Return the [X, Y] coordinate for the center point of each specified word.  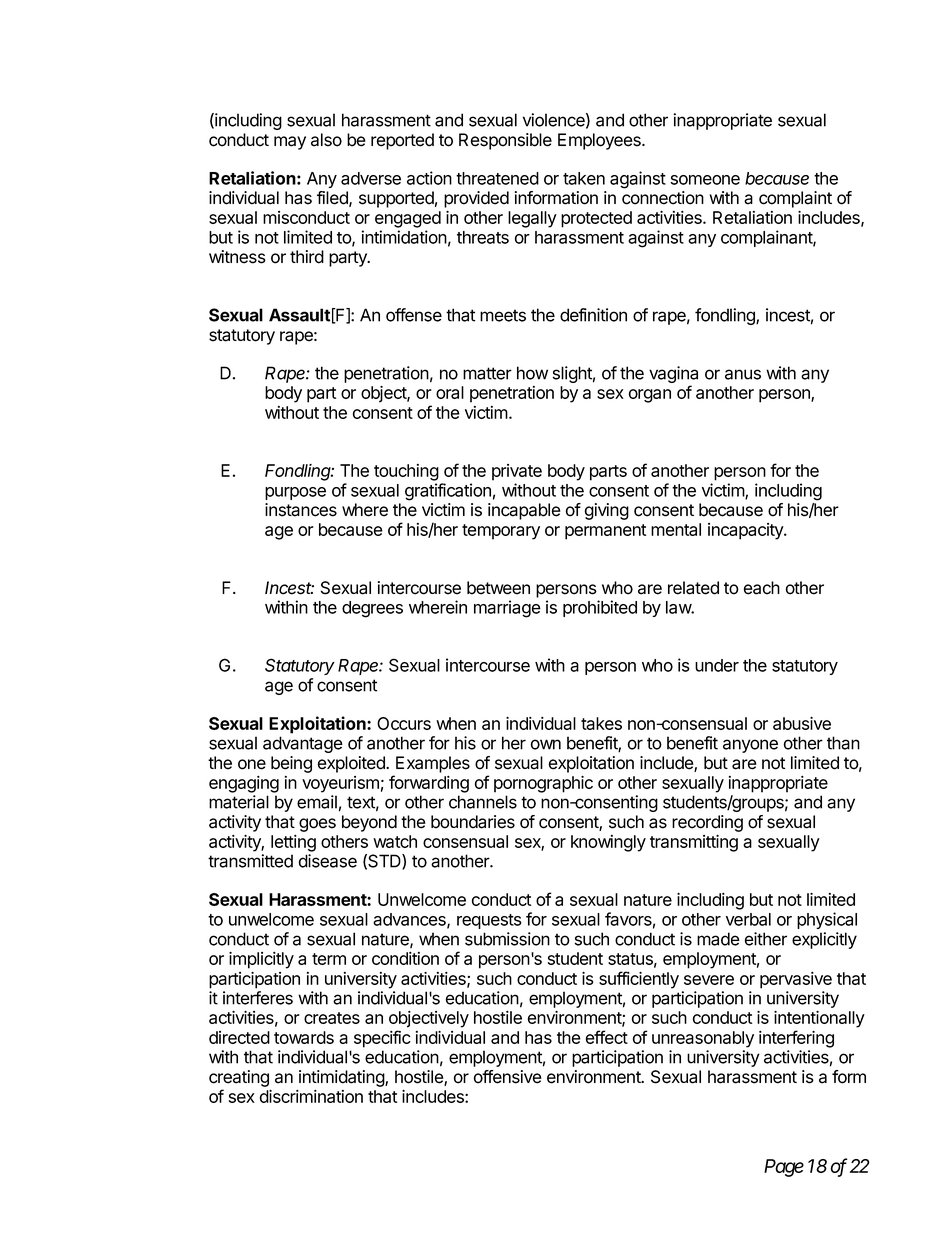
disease [327, 861]
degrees [372, 609]
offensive [508, 1077]
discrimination [311, 1096]
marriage [507, 609]
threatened [497, 178]
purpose [295, 493]
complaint [795, 199]
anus [743, 374]
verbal [748, 919]
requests [489, 921]
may [290, 143]
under [717, 665]
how [532, 373]
